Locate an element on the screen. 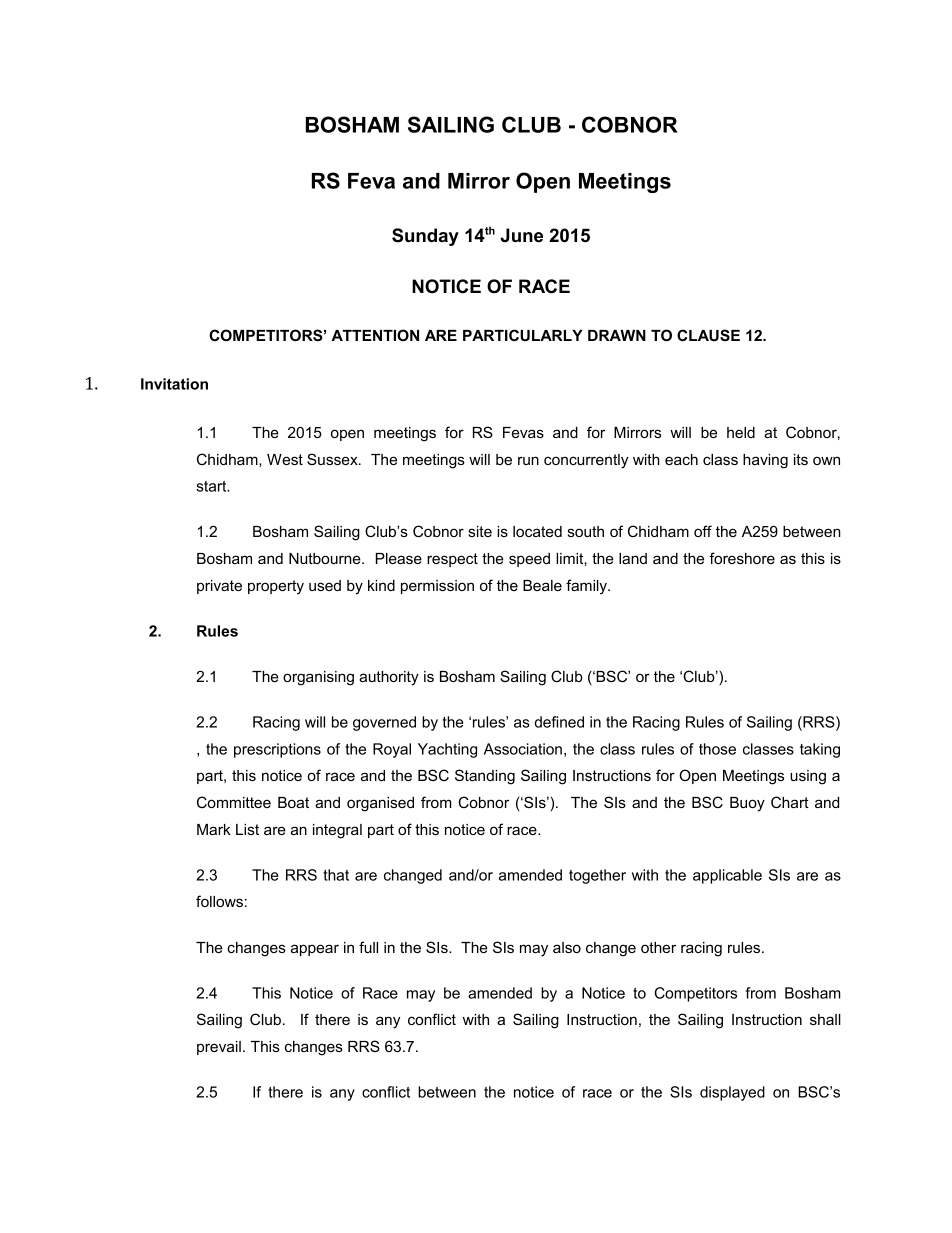  CLAUSE is located at coordinates (708, 335).
